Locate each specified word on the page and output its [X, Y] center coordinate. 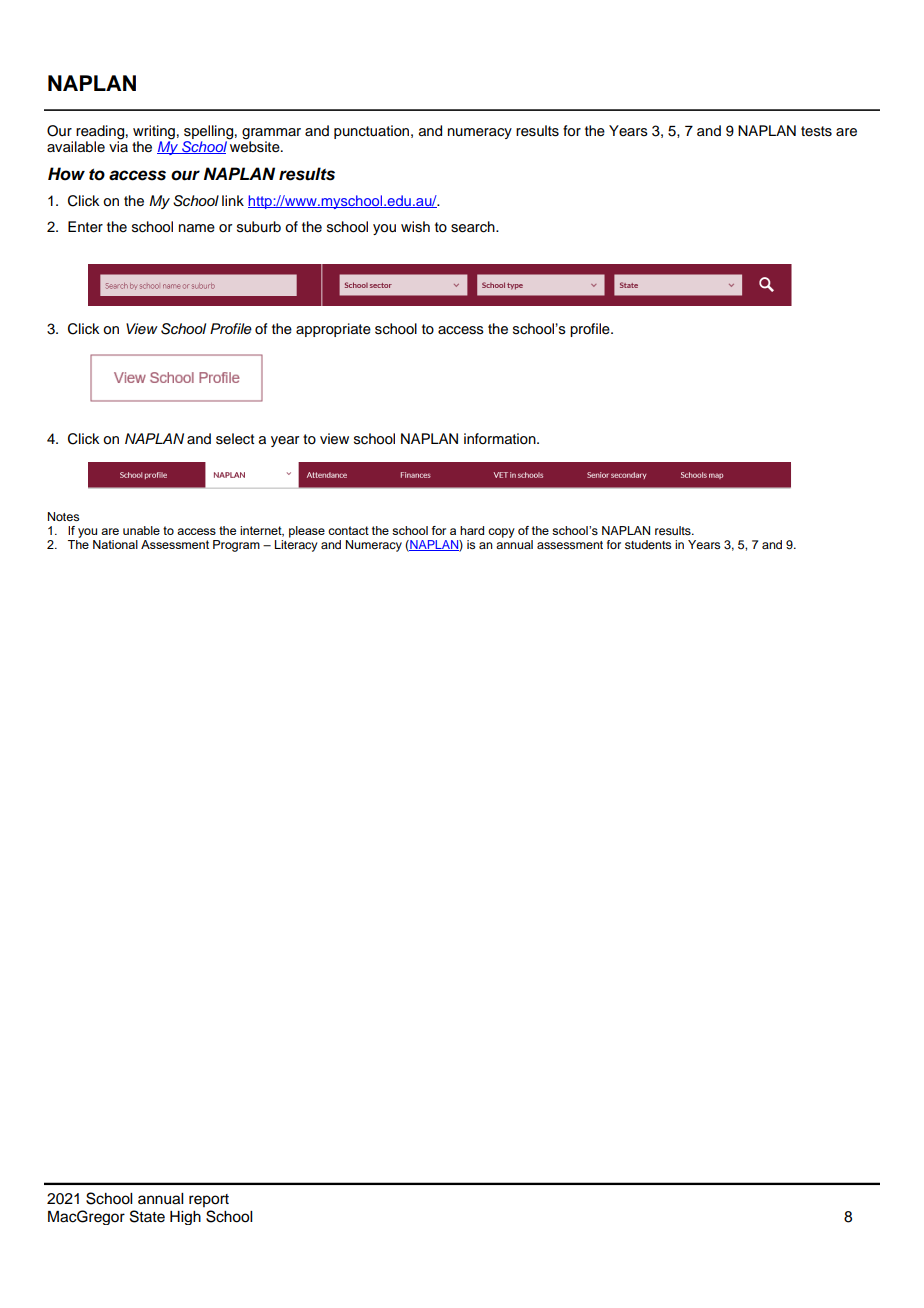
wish [415, 227]
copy [501, 533]
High [185, 1218]
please [307, 532]
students [648, 544]
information [501, 439]
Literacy [296, 544]
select [235, 439]
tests [816, 131]
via [118, 145]
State [147, 1216]
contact [348, 530]
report [209, 1200]
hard [472, 530]
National [115, 544]
